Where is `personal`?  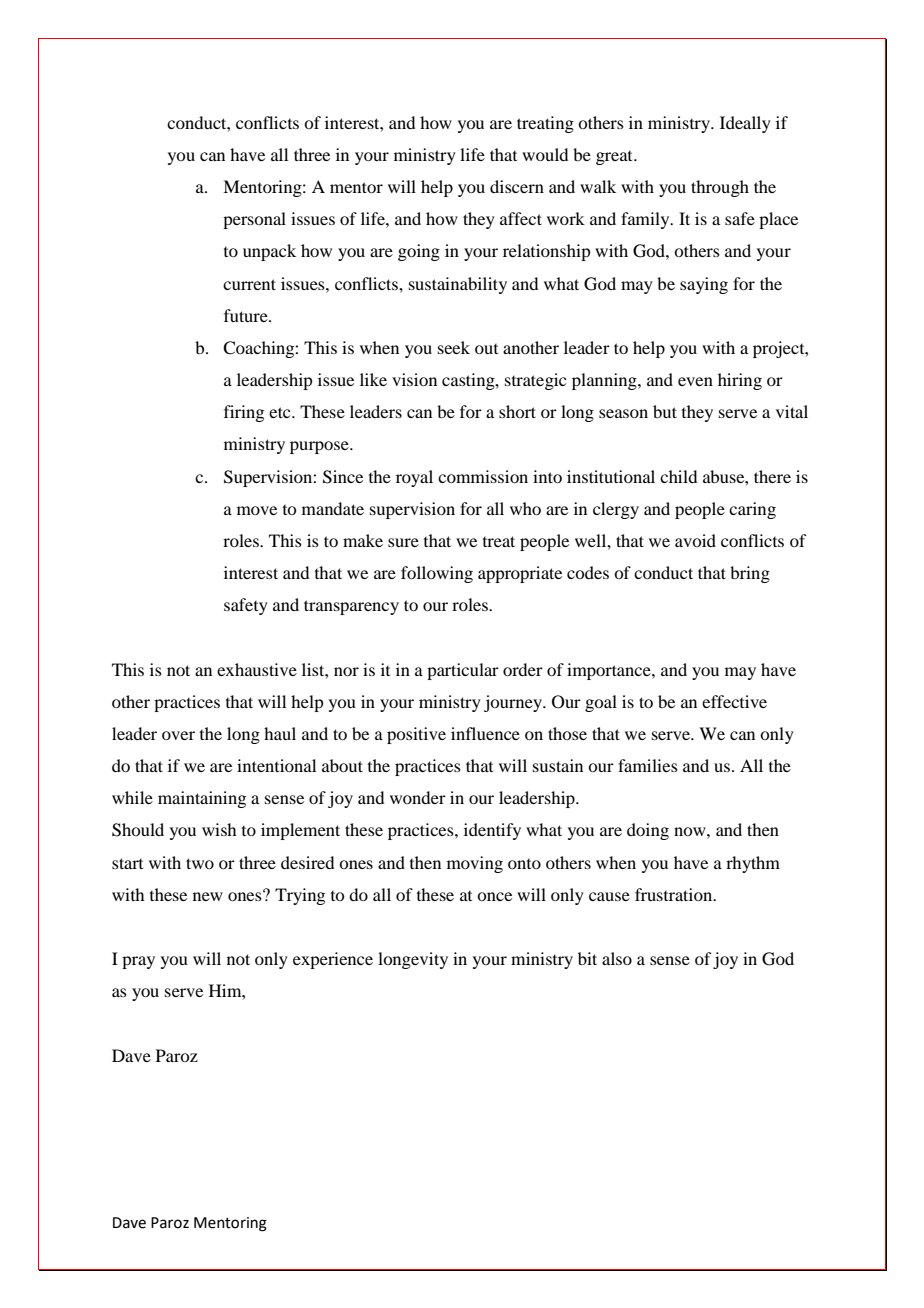
personal is located at coordinates (254, 220).
